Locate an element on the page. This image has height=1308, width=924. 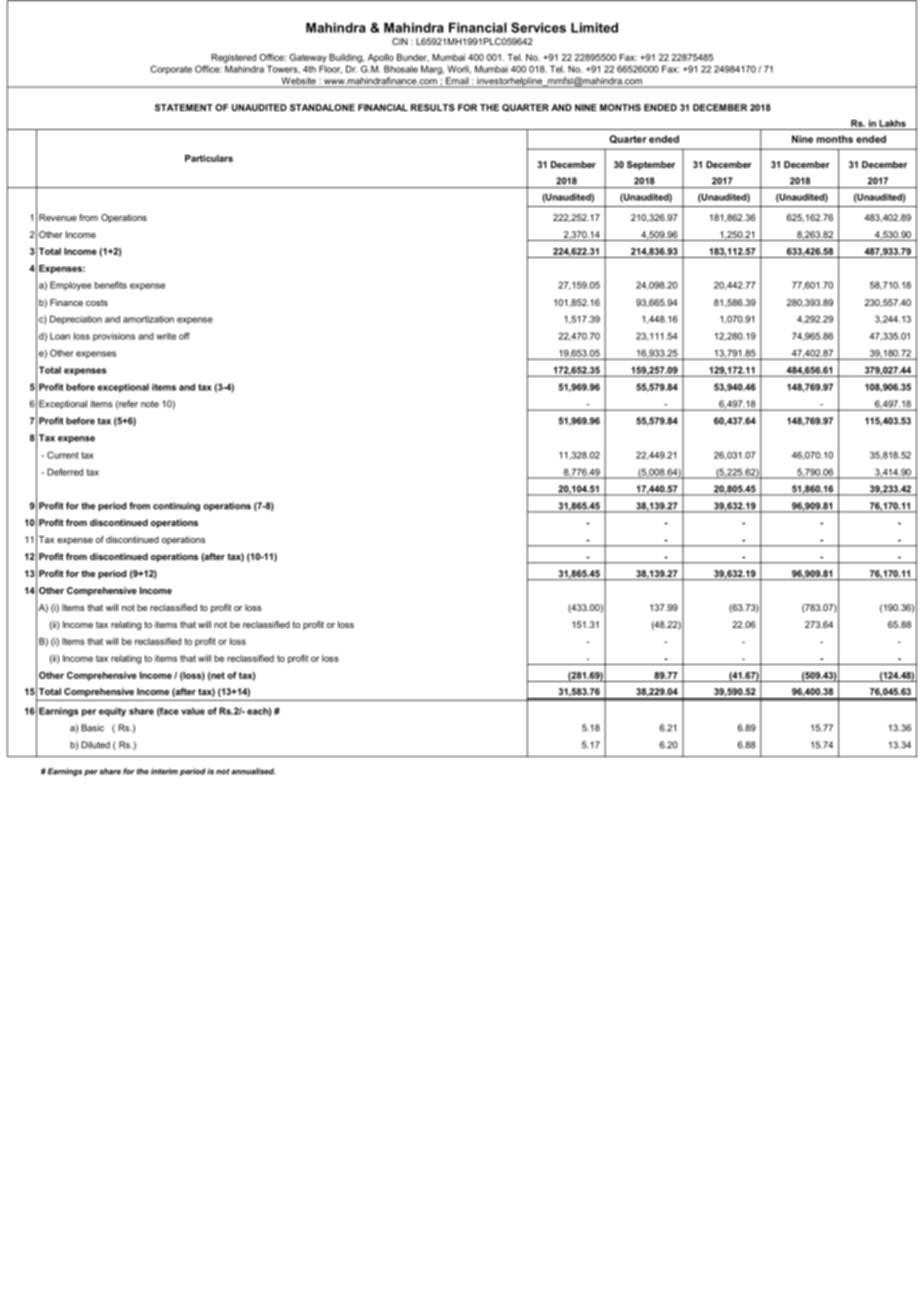
September is located at coordinates (651, 165).
